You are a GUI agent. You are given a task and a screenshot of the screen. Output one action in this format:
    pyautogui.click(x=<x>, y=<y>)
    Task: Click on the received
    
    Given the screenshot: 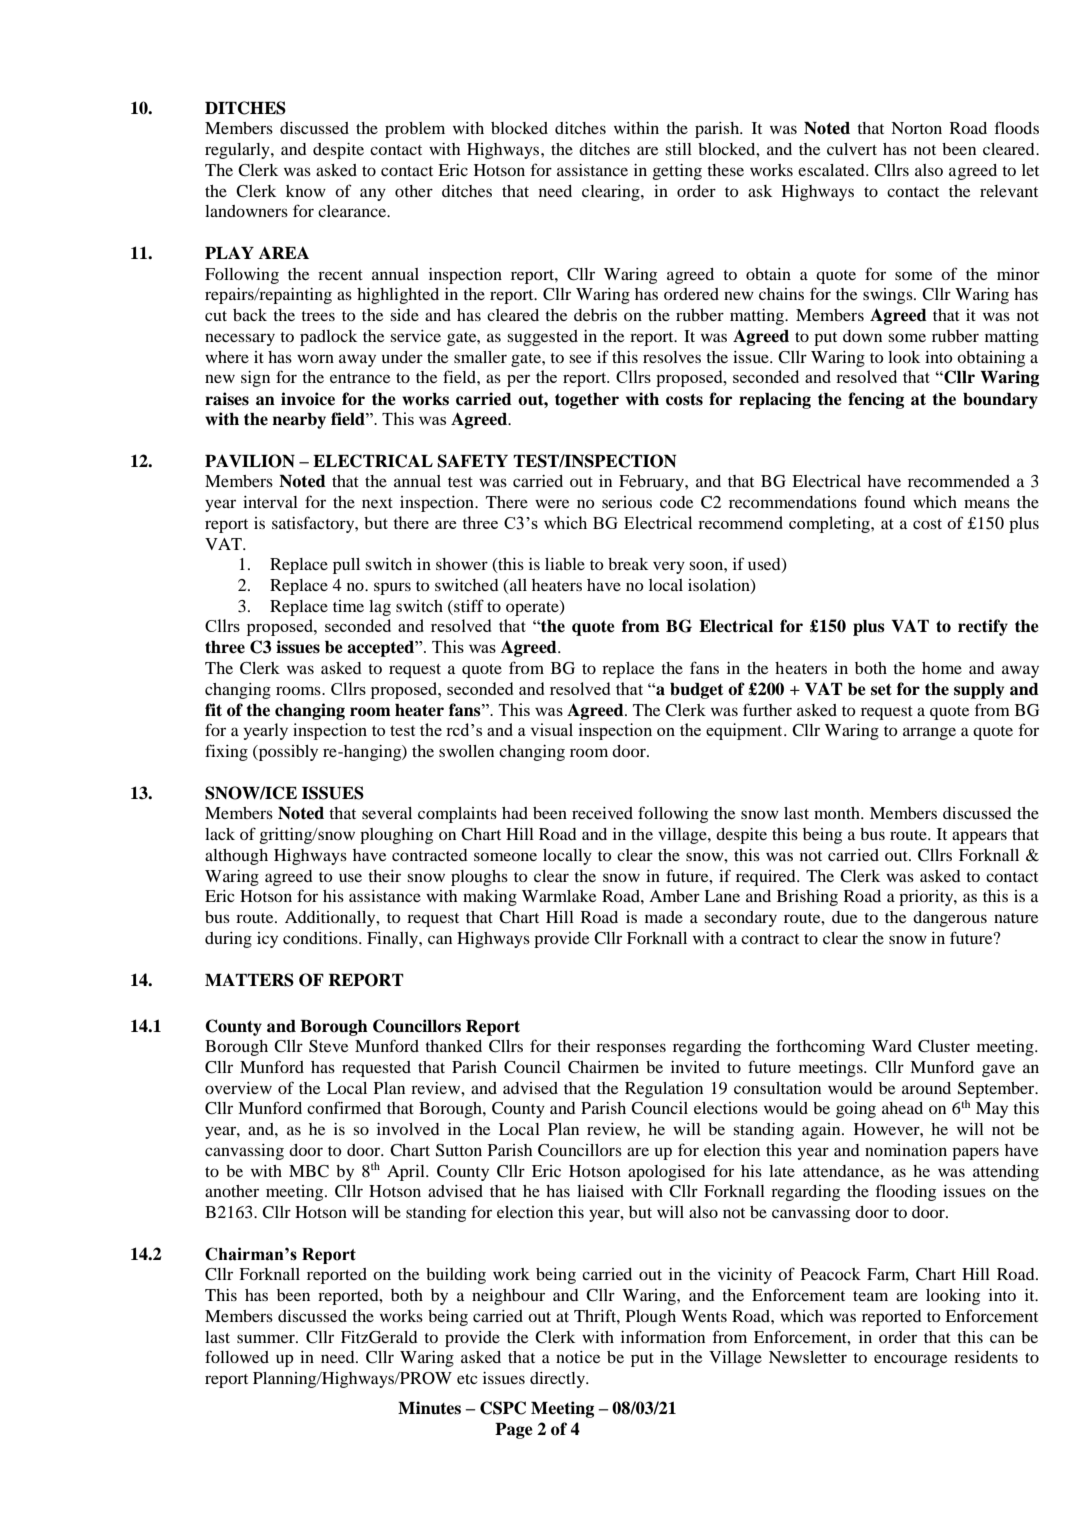 What is the action you would take?
    pyautogui.click(x=602, y=813)
